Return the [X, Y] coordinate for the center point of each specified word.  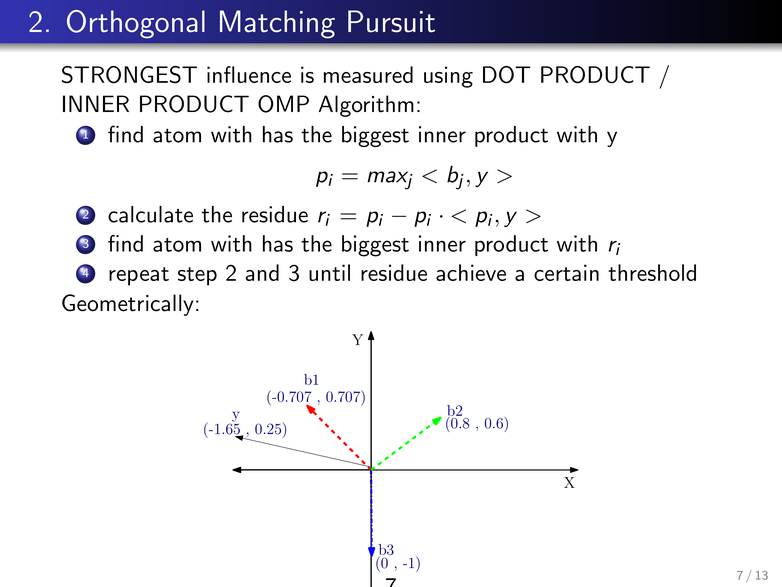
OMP [283, 104]
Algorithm [366, 106]
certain [566, 272]
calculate [150, 214]
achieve [471, 272]
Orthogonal [136, 24]
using [448, 77]
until [329, 272]
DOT [506, 75]
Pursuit [391, 21]
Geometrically [127, 305]
